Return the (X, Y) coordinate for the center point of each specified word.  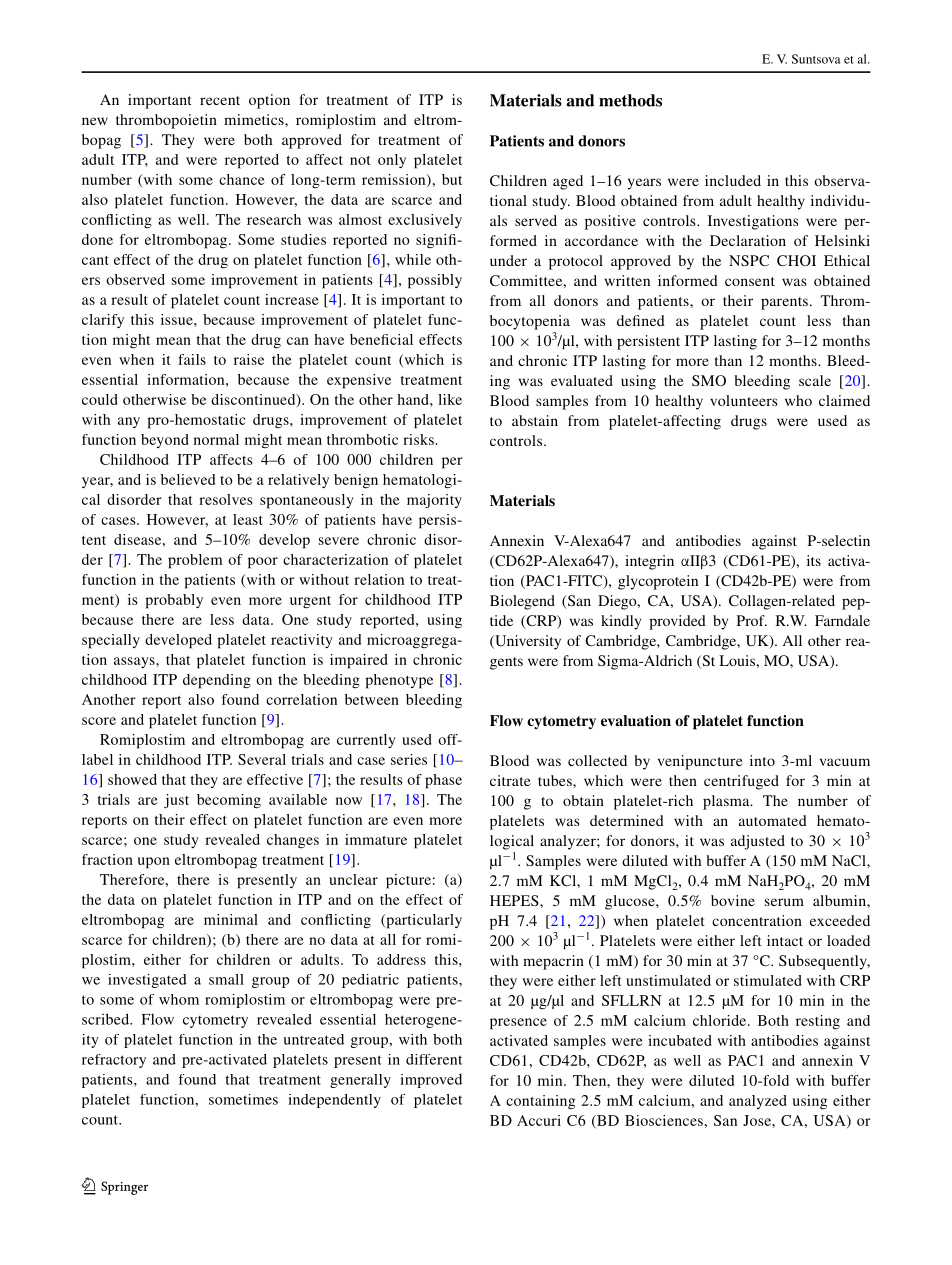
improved (431, 1080)
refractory (114, 1061)
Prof (752, 620)
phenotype (399, 681)
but (452, 179)
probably (174, 601)
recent (220, 100)
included (733, 180)
